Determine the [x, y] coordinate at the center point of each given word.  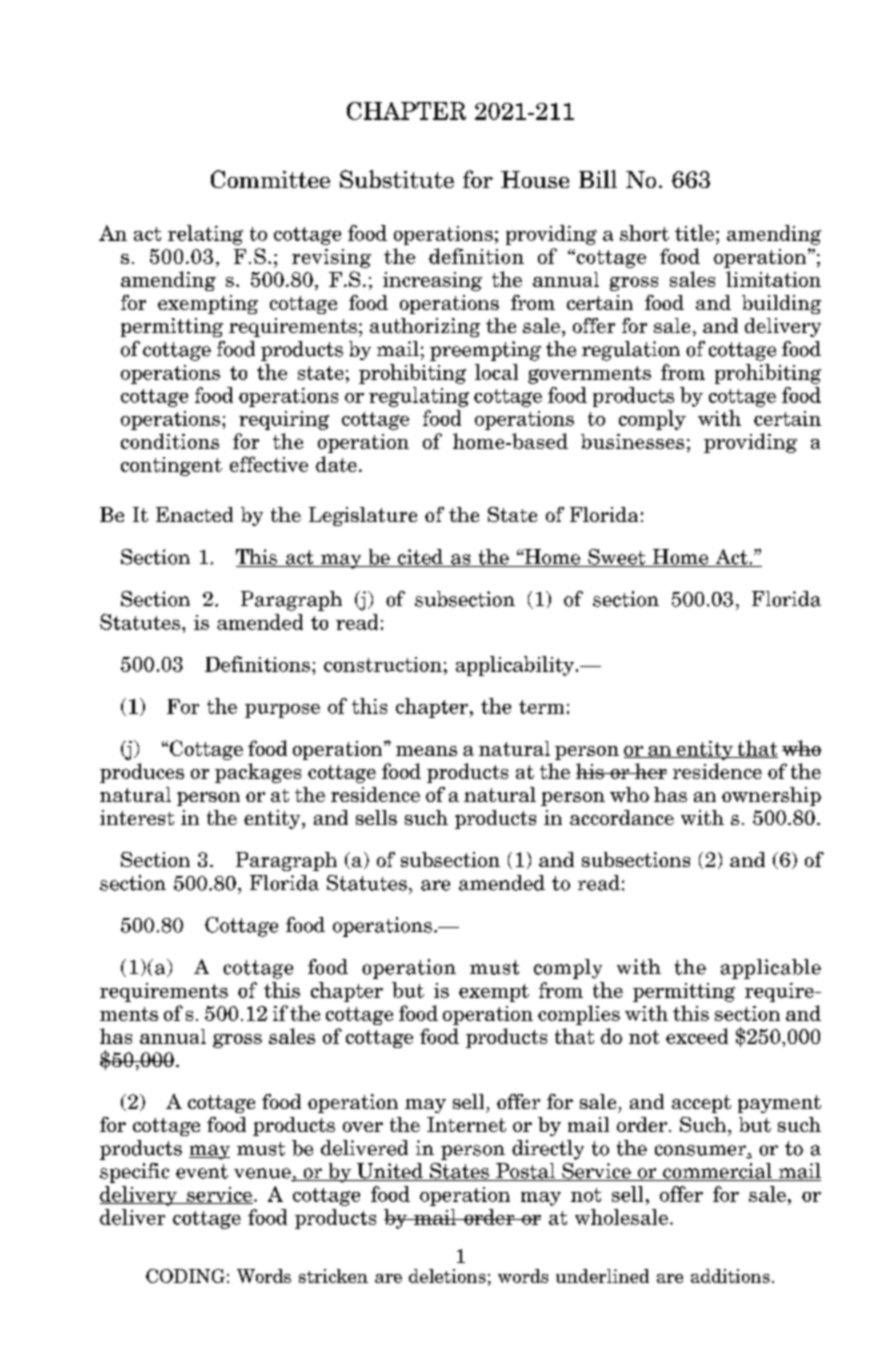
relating [205, 235]
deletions [447, 1276]
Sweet [617, 558]
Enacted [194, 514]
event [202, 1171]
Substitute [397, 179]
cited [420, 558]
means [426, 751]
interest [137, 817]
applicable [771, 969]
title [694, 233]
